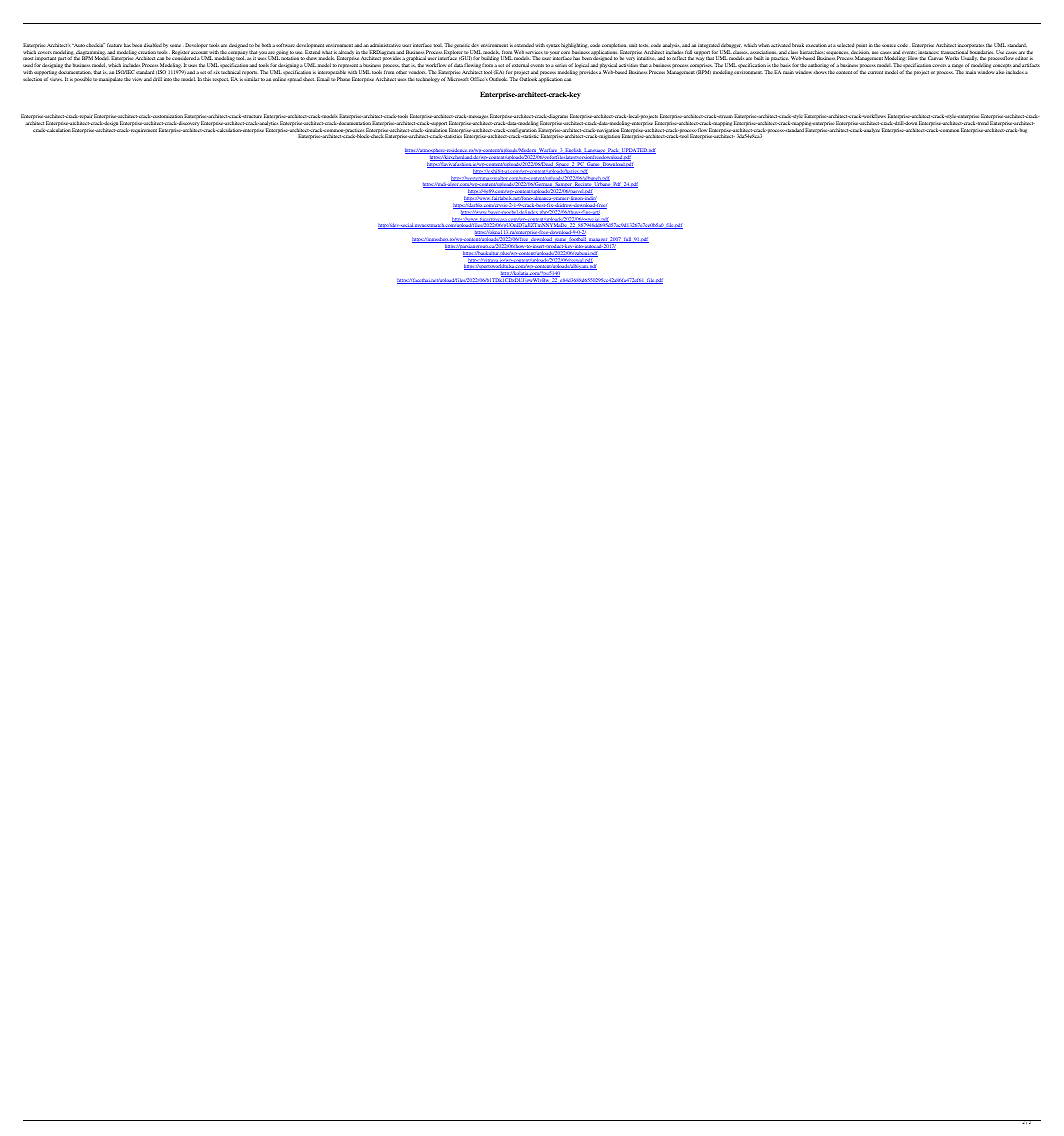  What do you see at coordinates (177, 45) in the page?
I see `some` at bounding box center [177, 45].
